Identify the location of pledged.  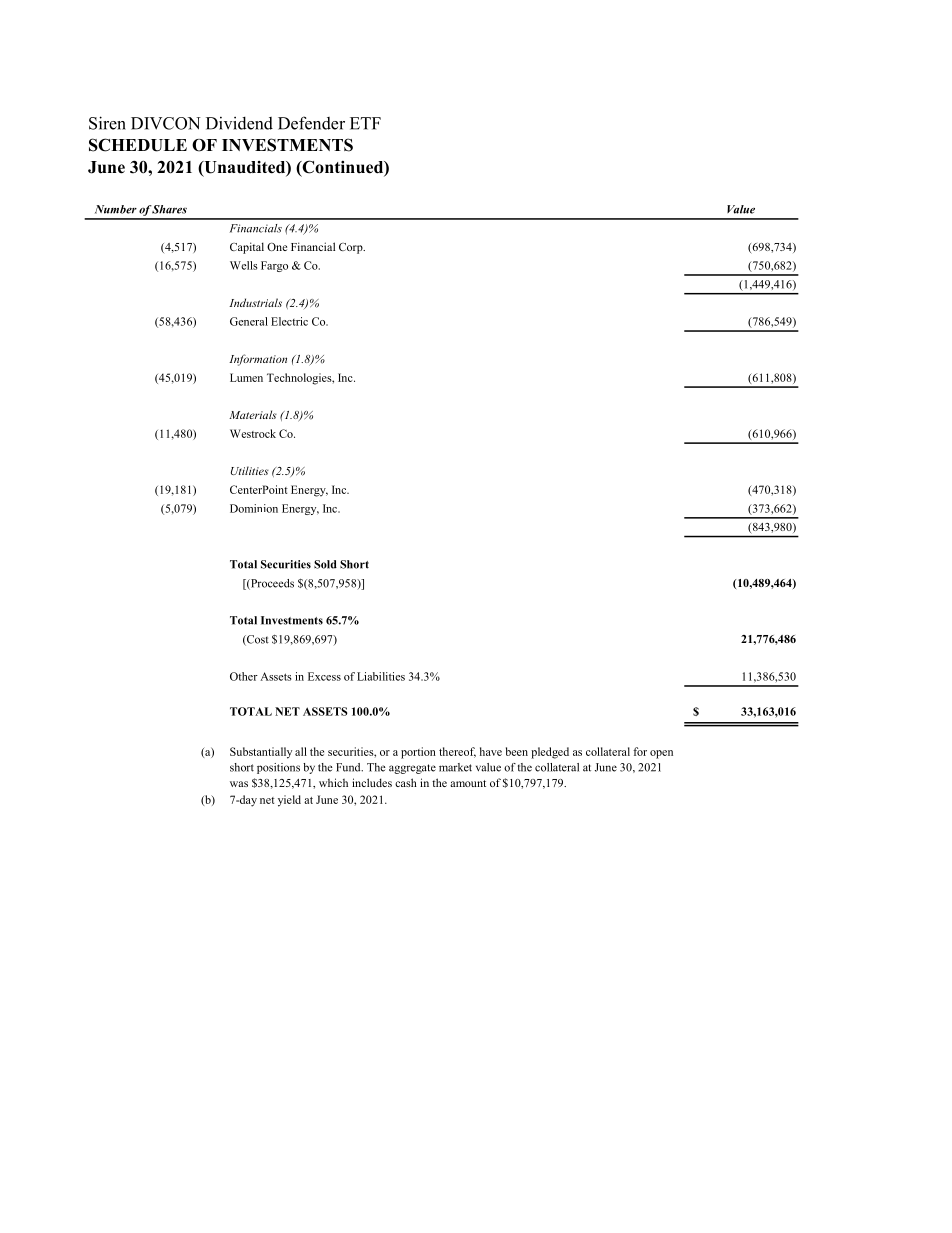
(550, 753).
